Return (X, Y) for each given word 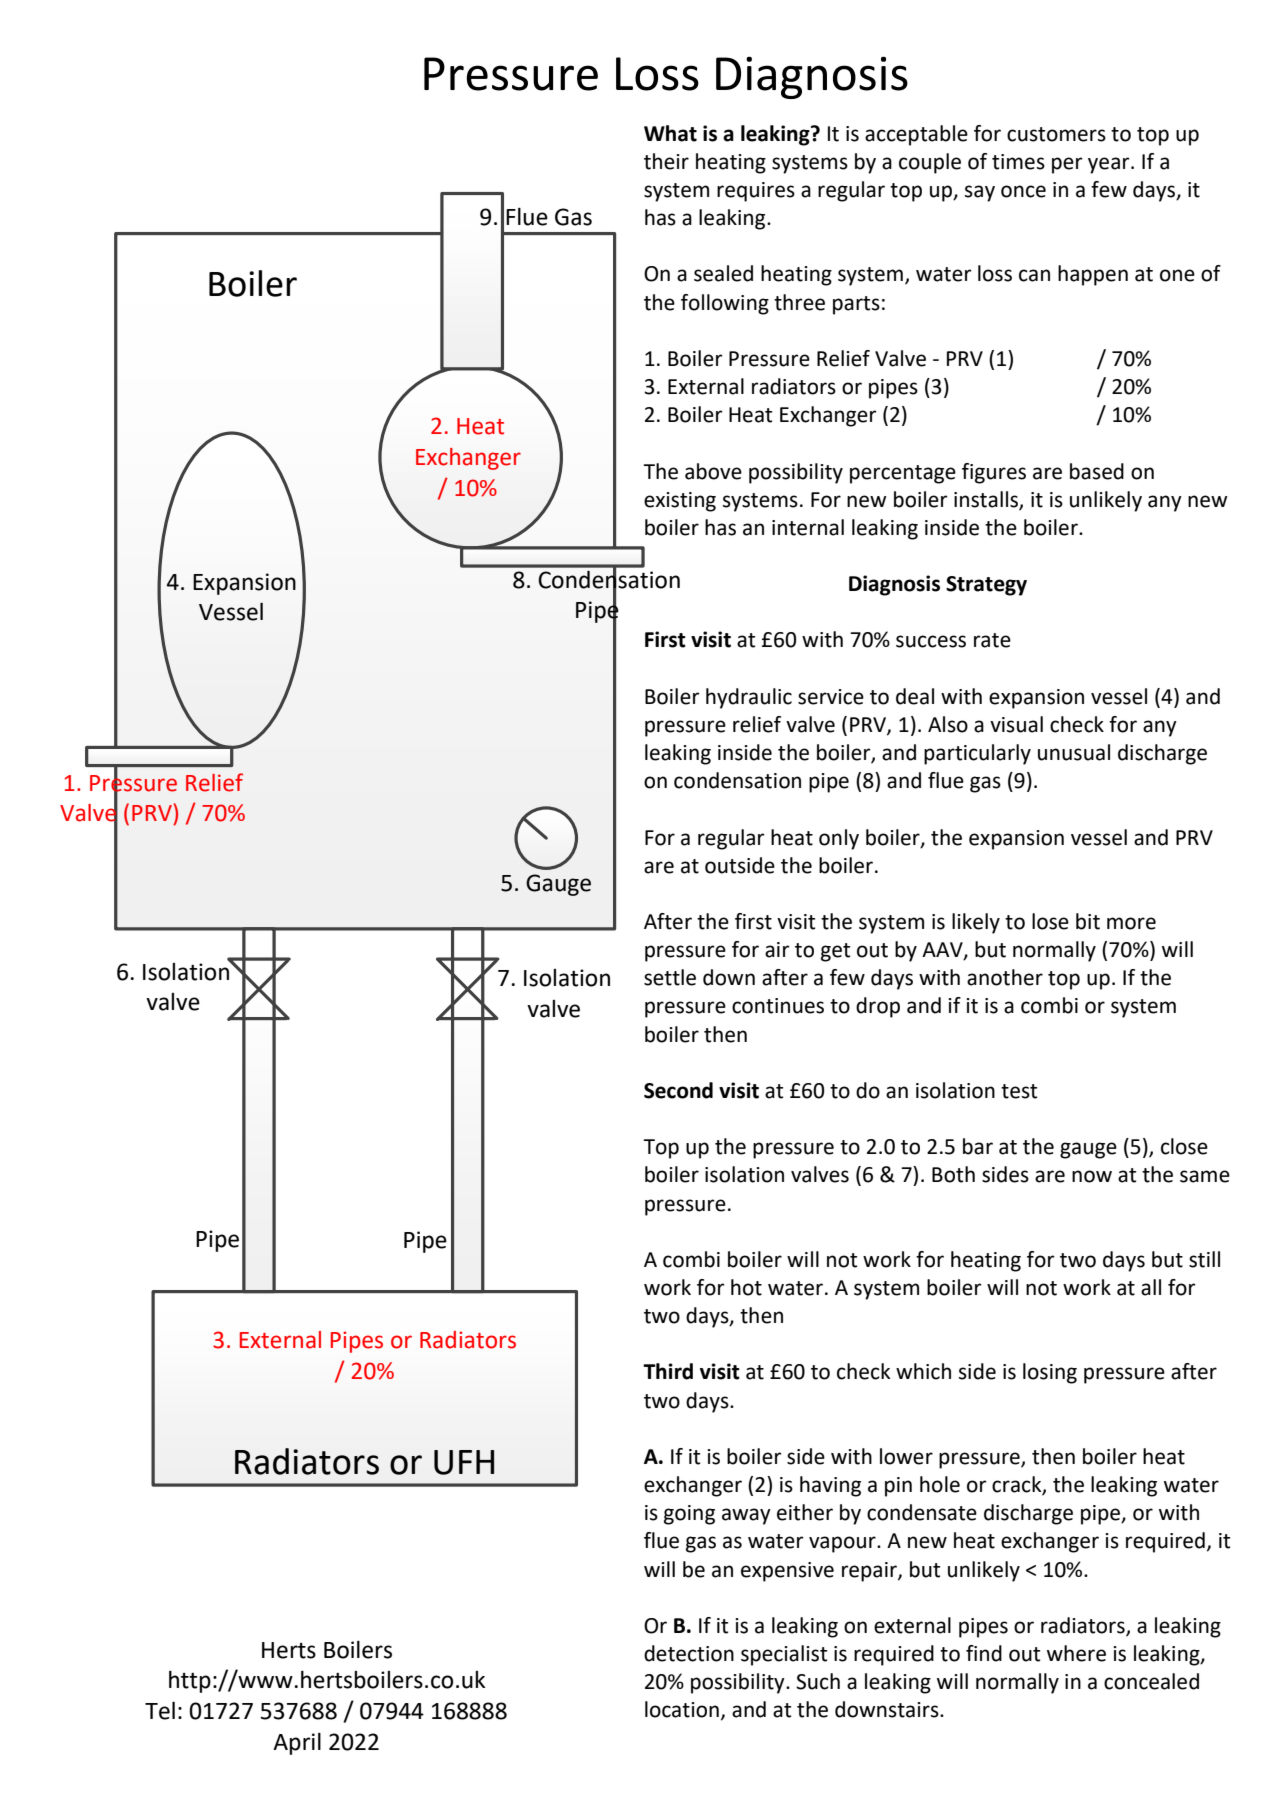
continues (778, 1006)
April (297, 1744)
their (666, 161)
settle (670, 977)
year (1110, 165)
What (670, 133)
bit (1088, 921)
